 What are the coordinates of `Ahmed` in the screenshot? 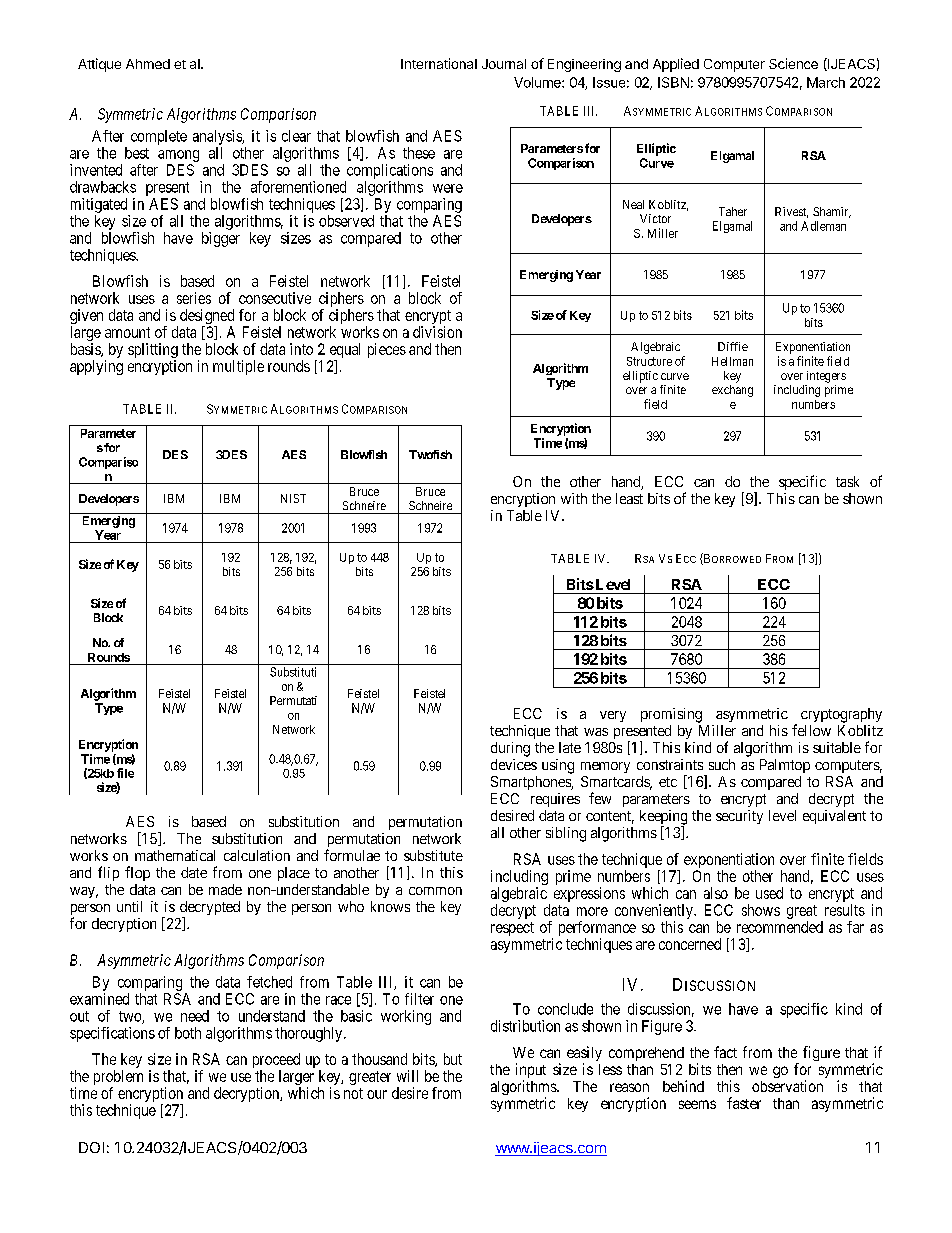 It's located at (148, 64).
